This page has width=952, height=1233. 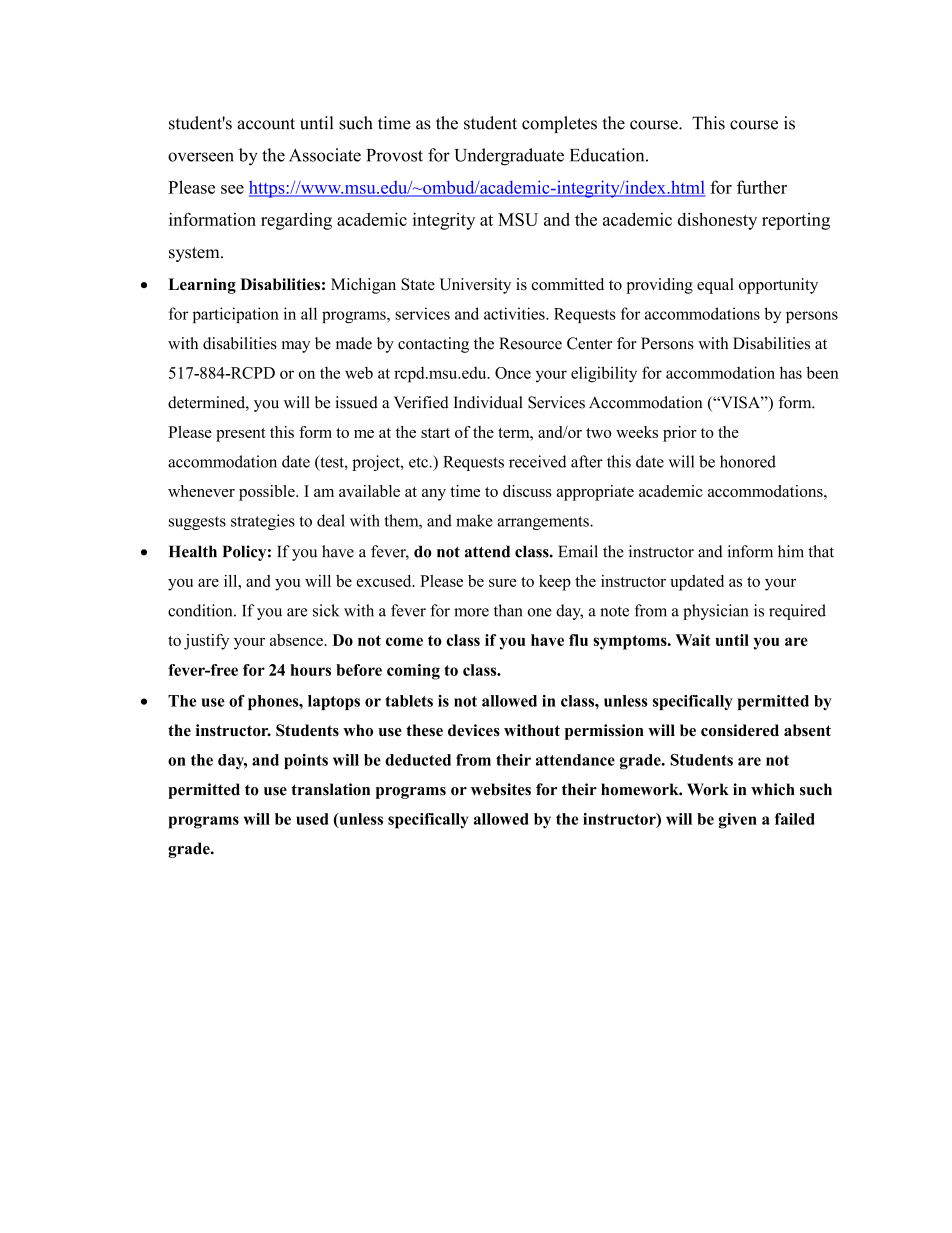 What do you see at coordinates (330, 789) in the page?
I see `translation` at bounding box center [330, 789].
